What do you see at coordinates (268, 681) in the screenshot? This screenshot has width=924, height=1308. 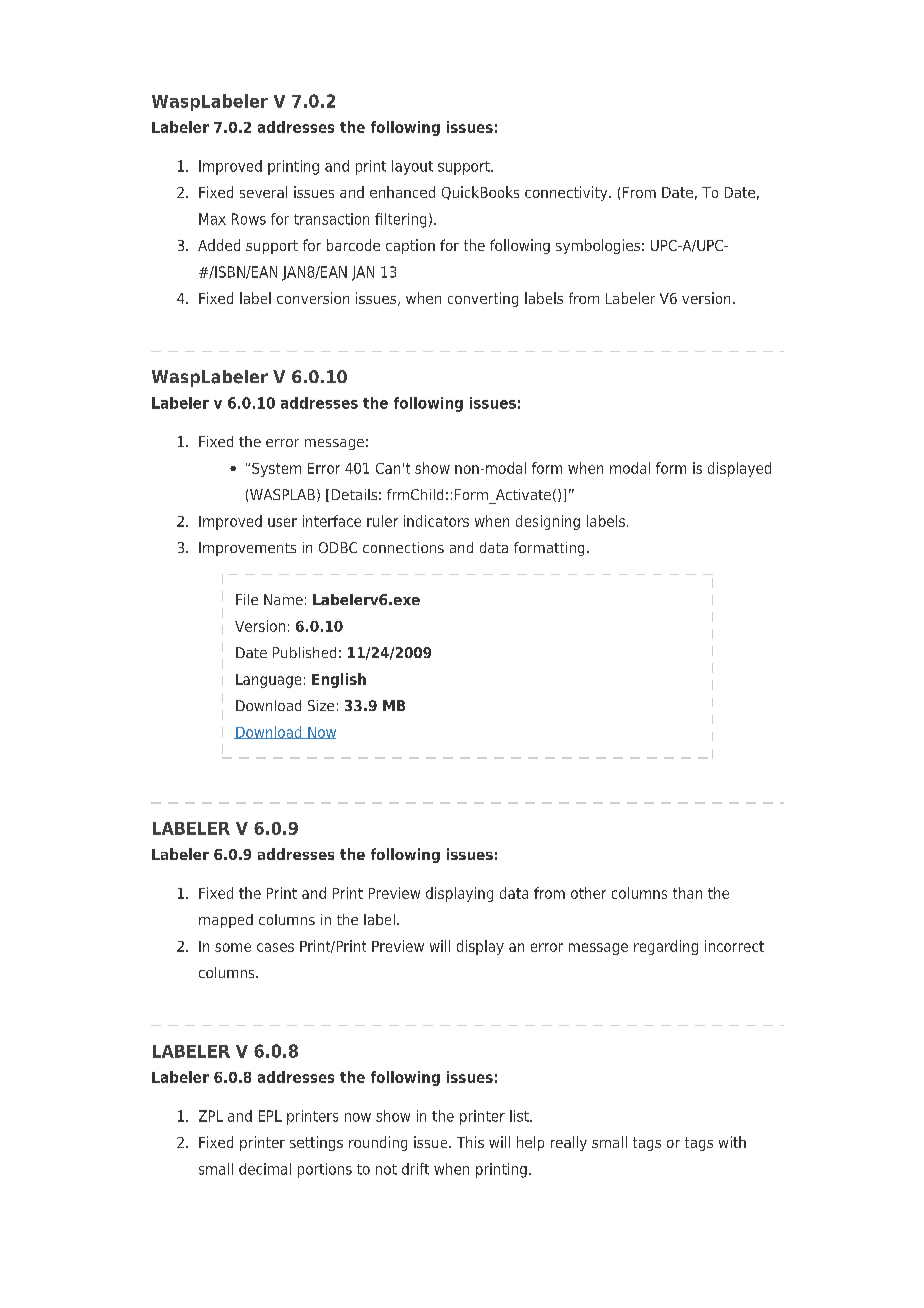 I see `Language` at bounding box center [268, 681].
